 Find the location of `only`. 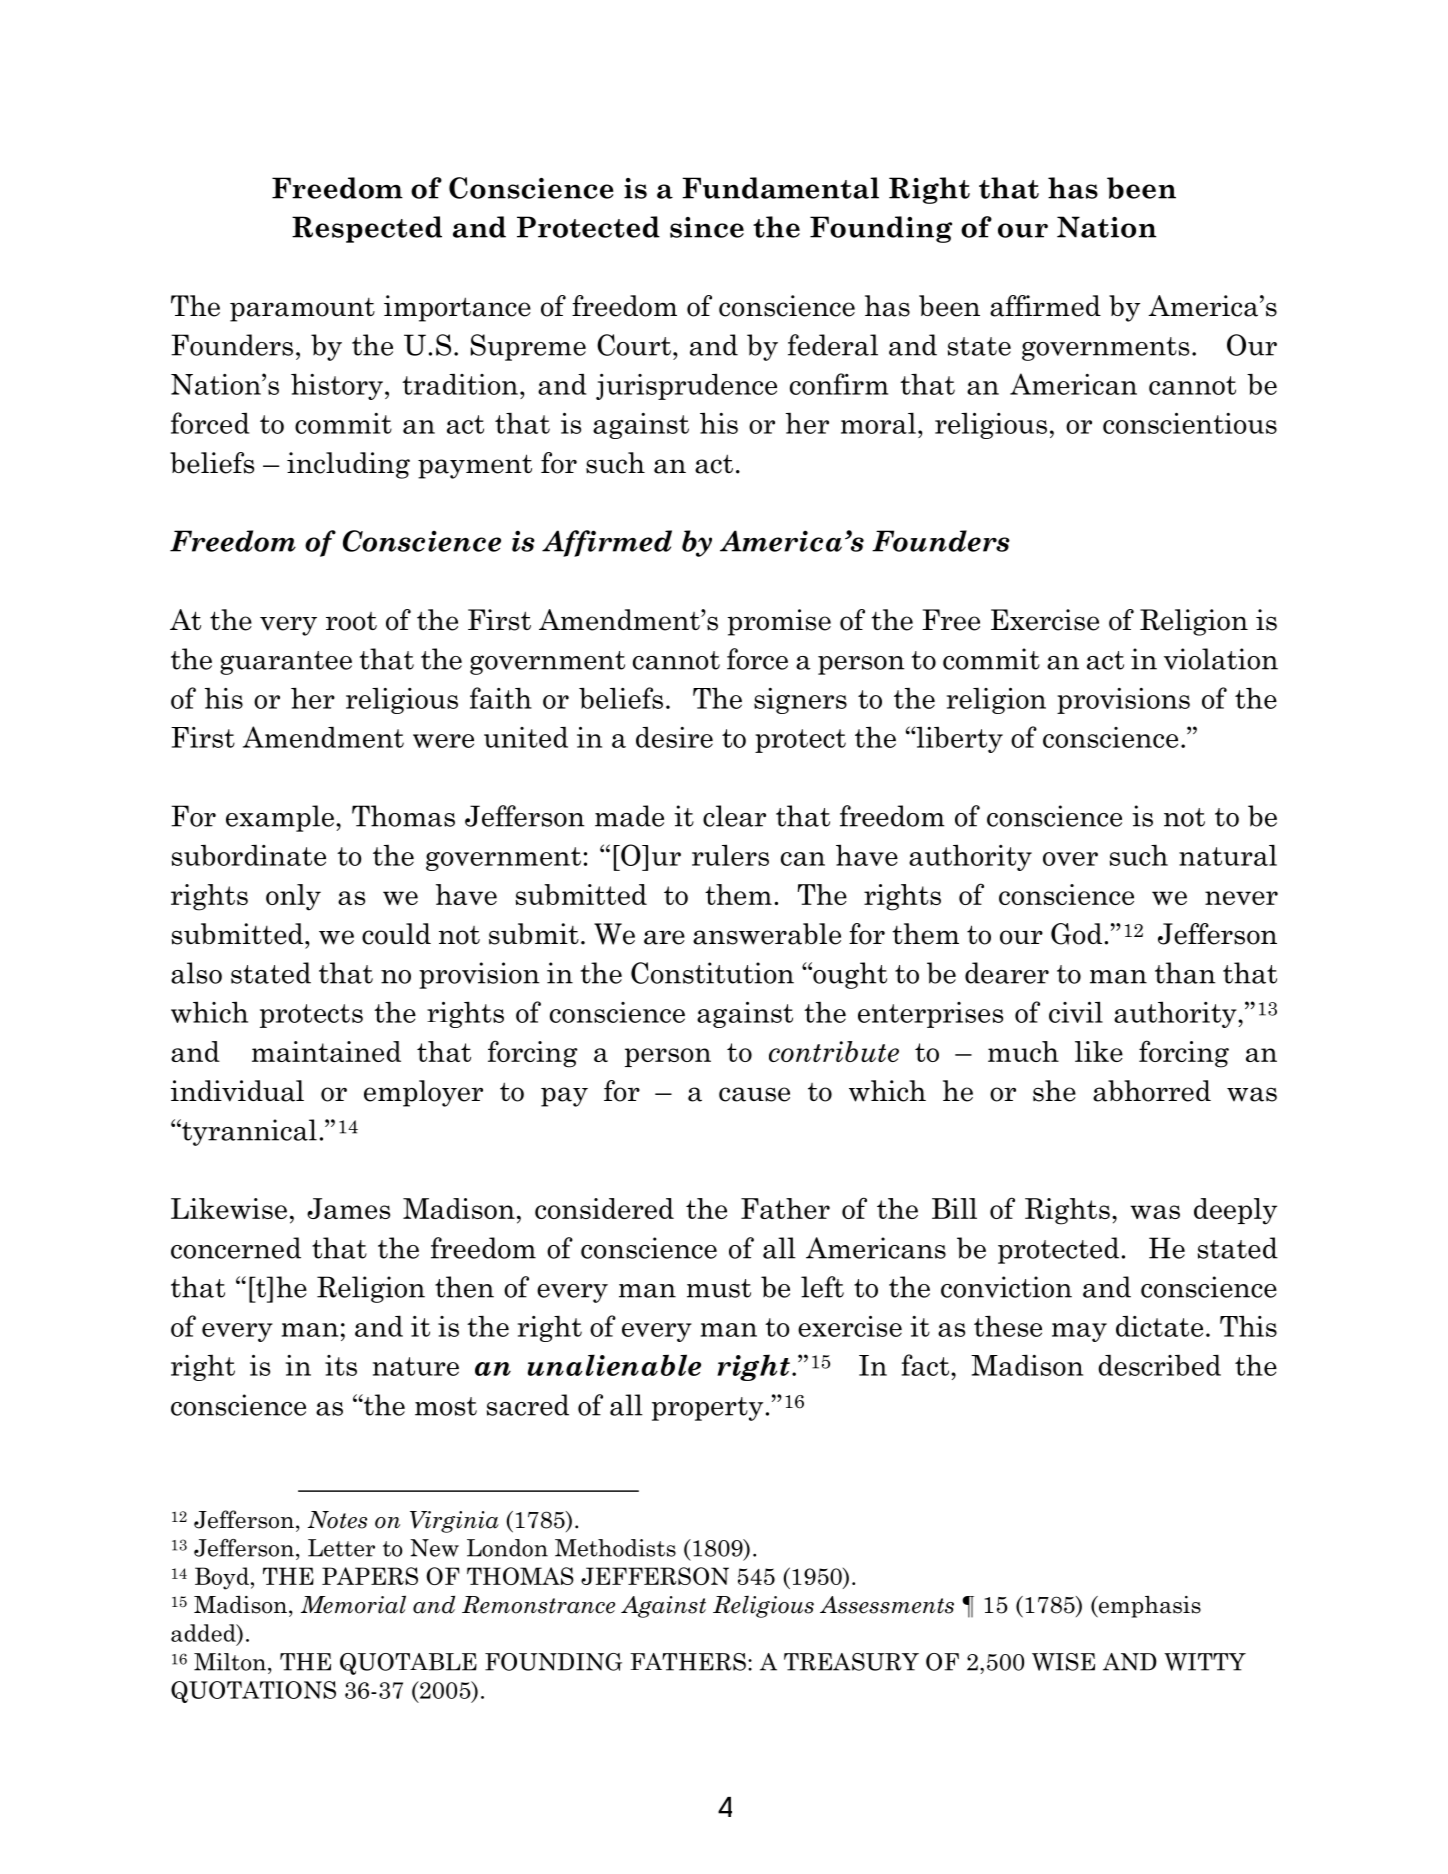

only is located at coordinates (293, 897).
